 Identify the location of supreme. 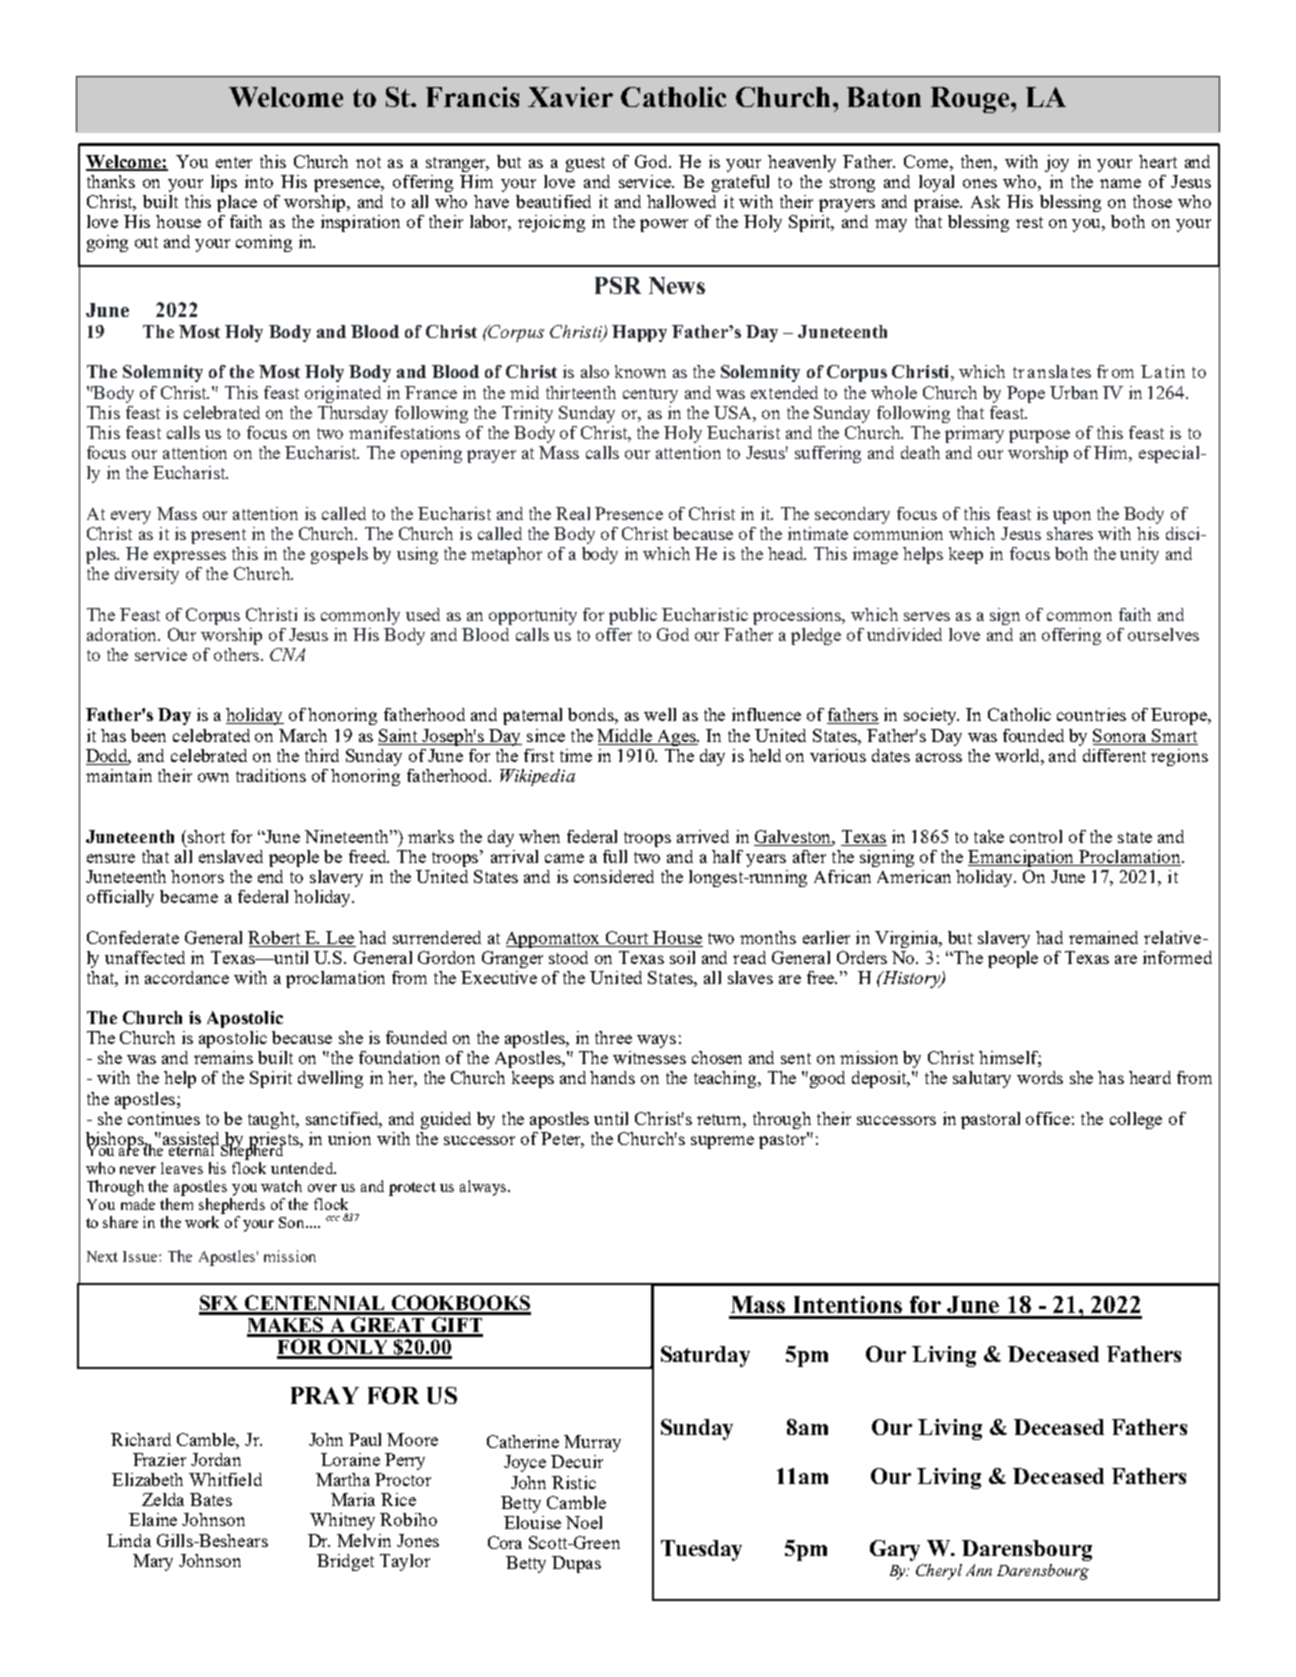
(722, 1142).
